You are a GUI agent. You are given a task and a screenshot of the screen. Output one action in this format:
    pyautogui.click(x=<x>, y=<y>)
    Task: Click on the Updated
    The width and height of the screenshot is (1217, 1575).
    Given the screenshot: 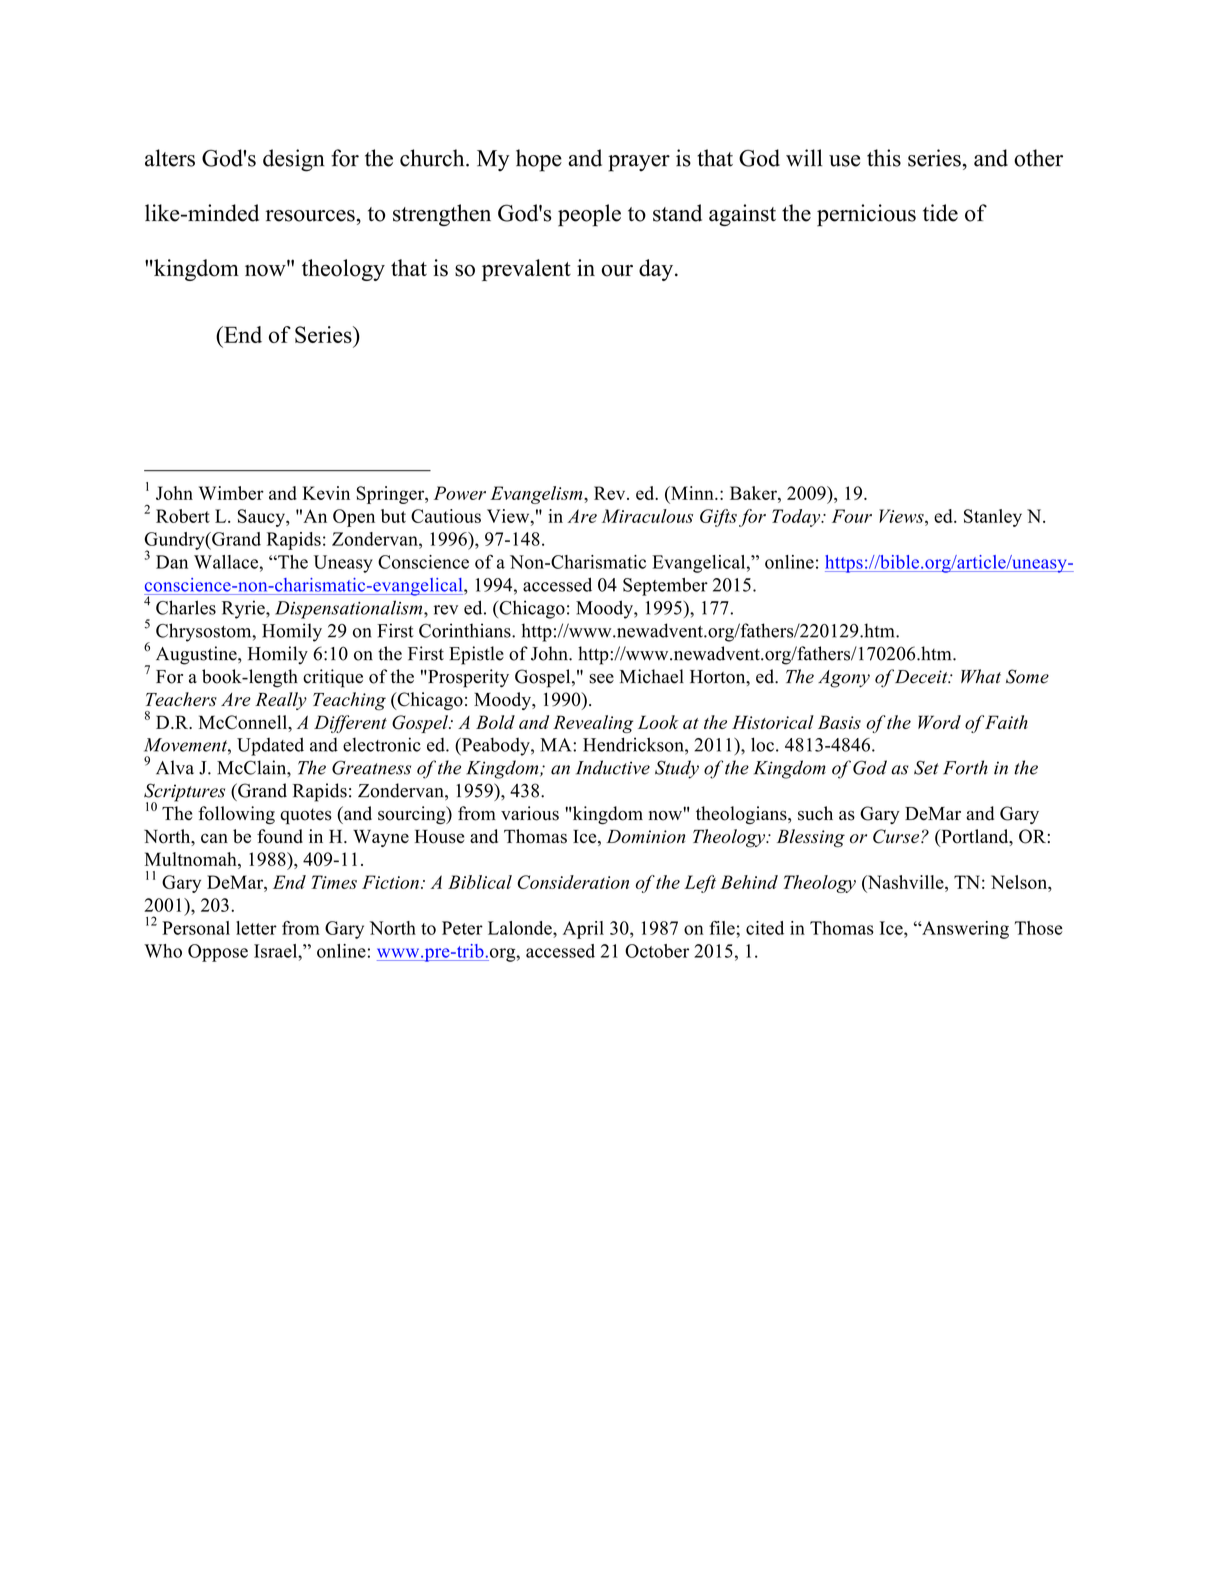 What is the action you would take?
    pyautogui.click(x=270, y=746)
